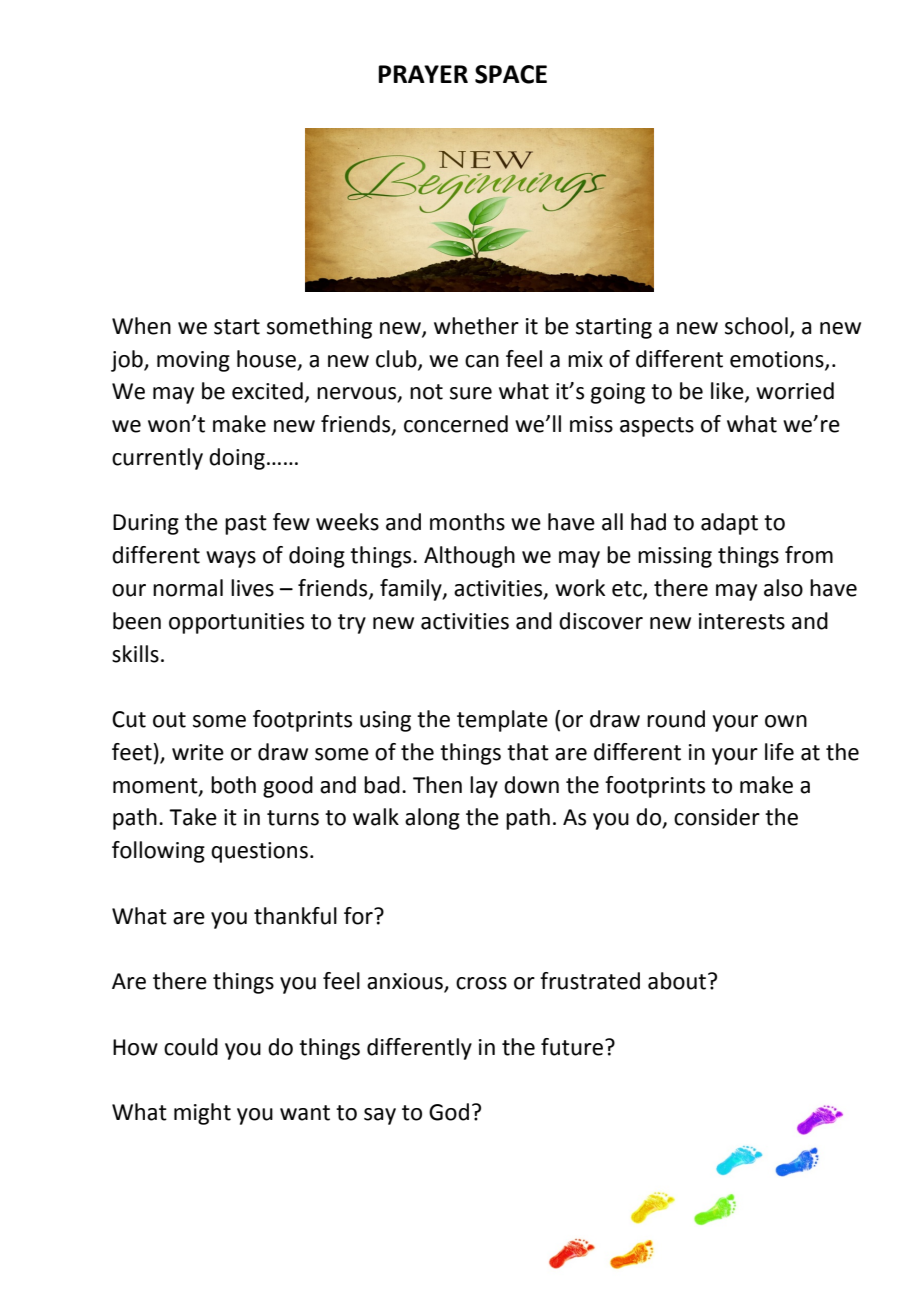  I want to click on about, so click(678, 981).
